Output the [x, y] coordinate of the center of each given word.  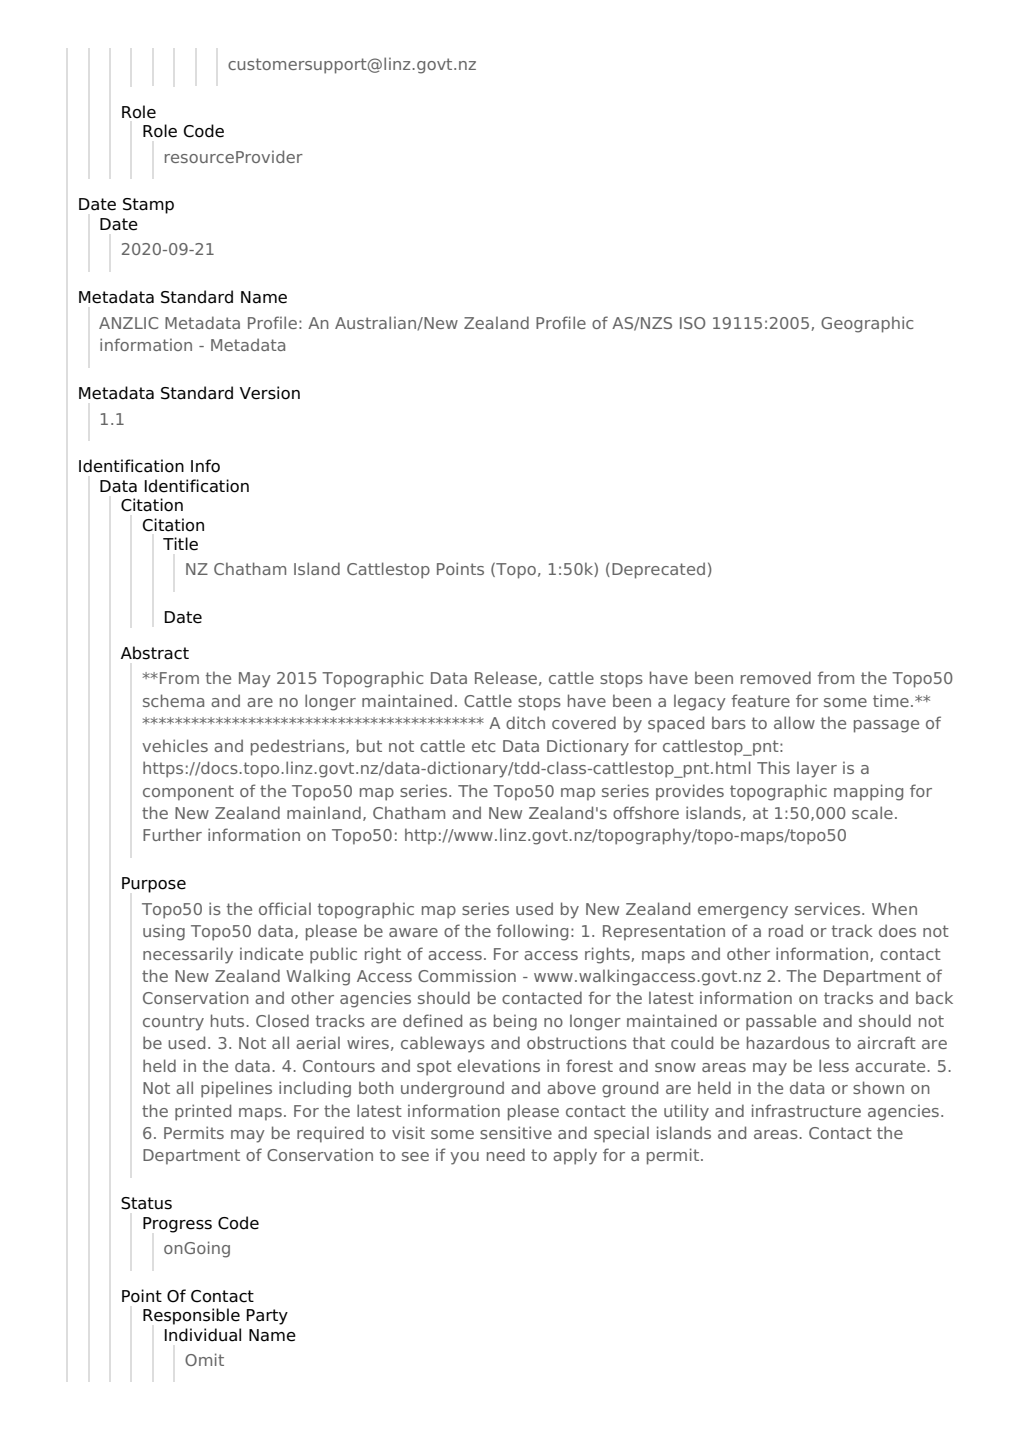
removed [776, 677]
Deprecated [658, 570]
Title [180, 544]
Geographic [867, 324]
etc [483, 746]
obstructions [577, 1042]
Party [267, 1317]
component [188, 793]
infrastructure [806, 1110]
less [834, 1065]
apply [575, 1156]
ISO [692, 323]
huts [229, 1020]
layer [817, 769]
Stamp [148, 206]
